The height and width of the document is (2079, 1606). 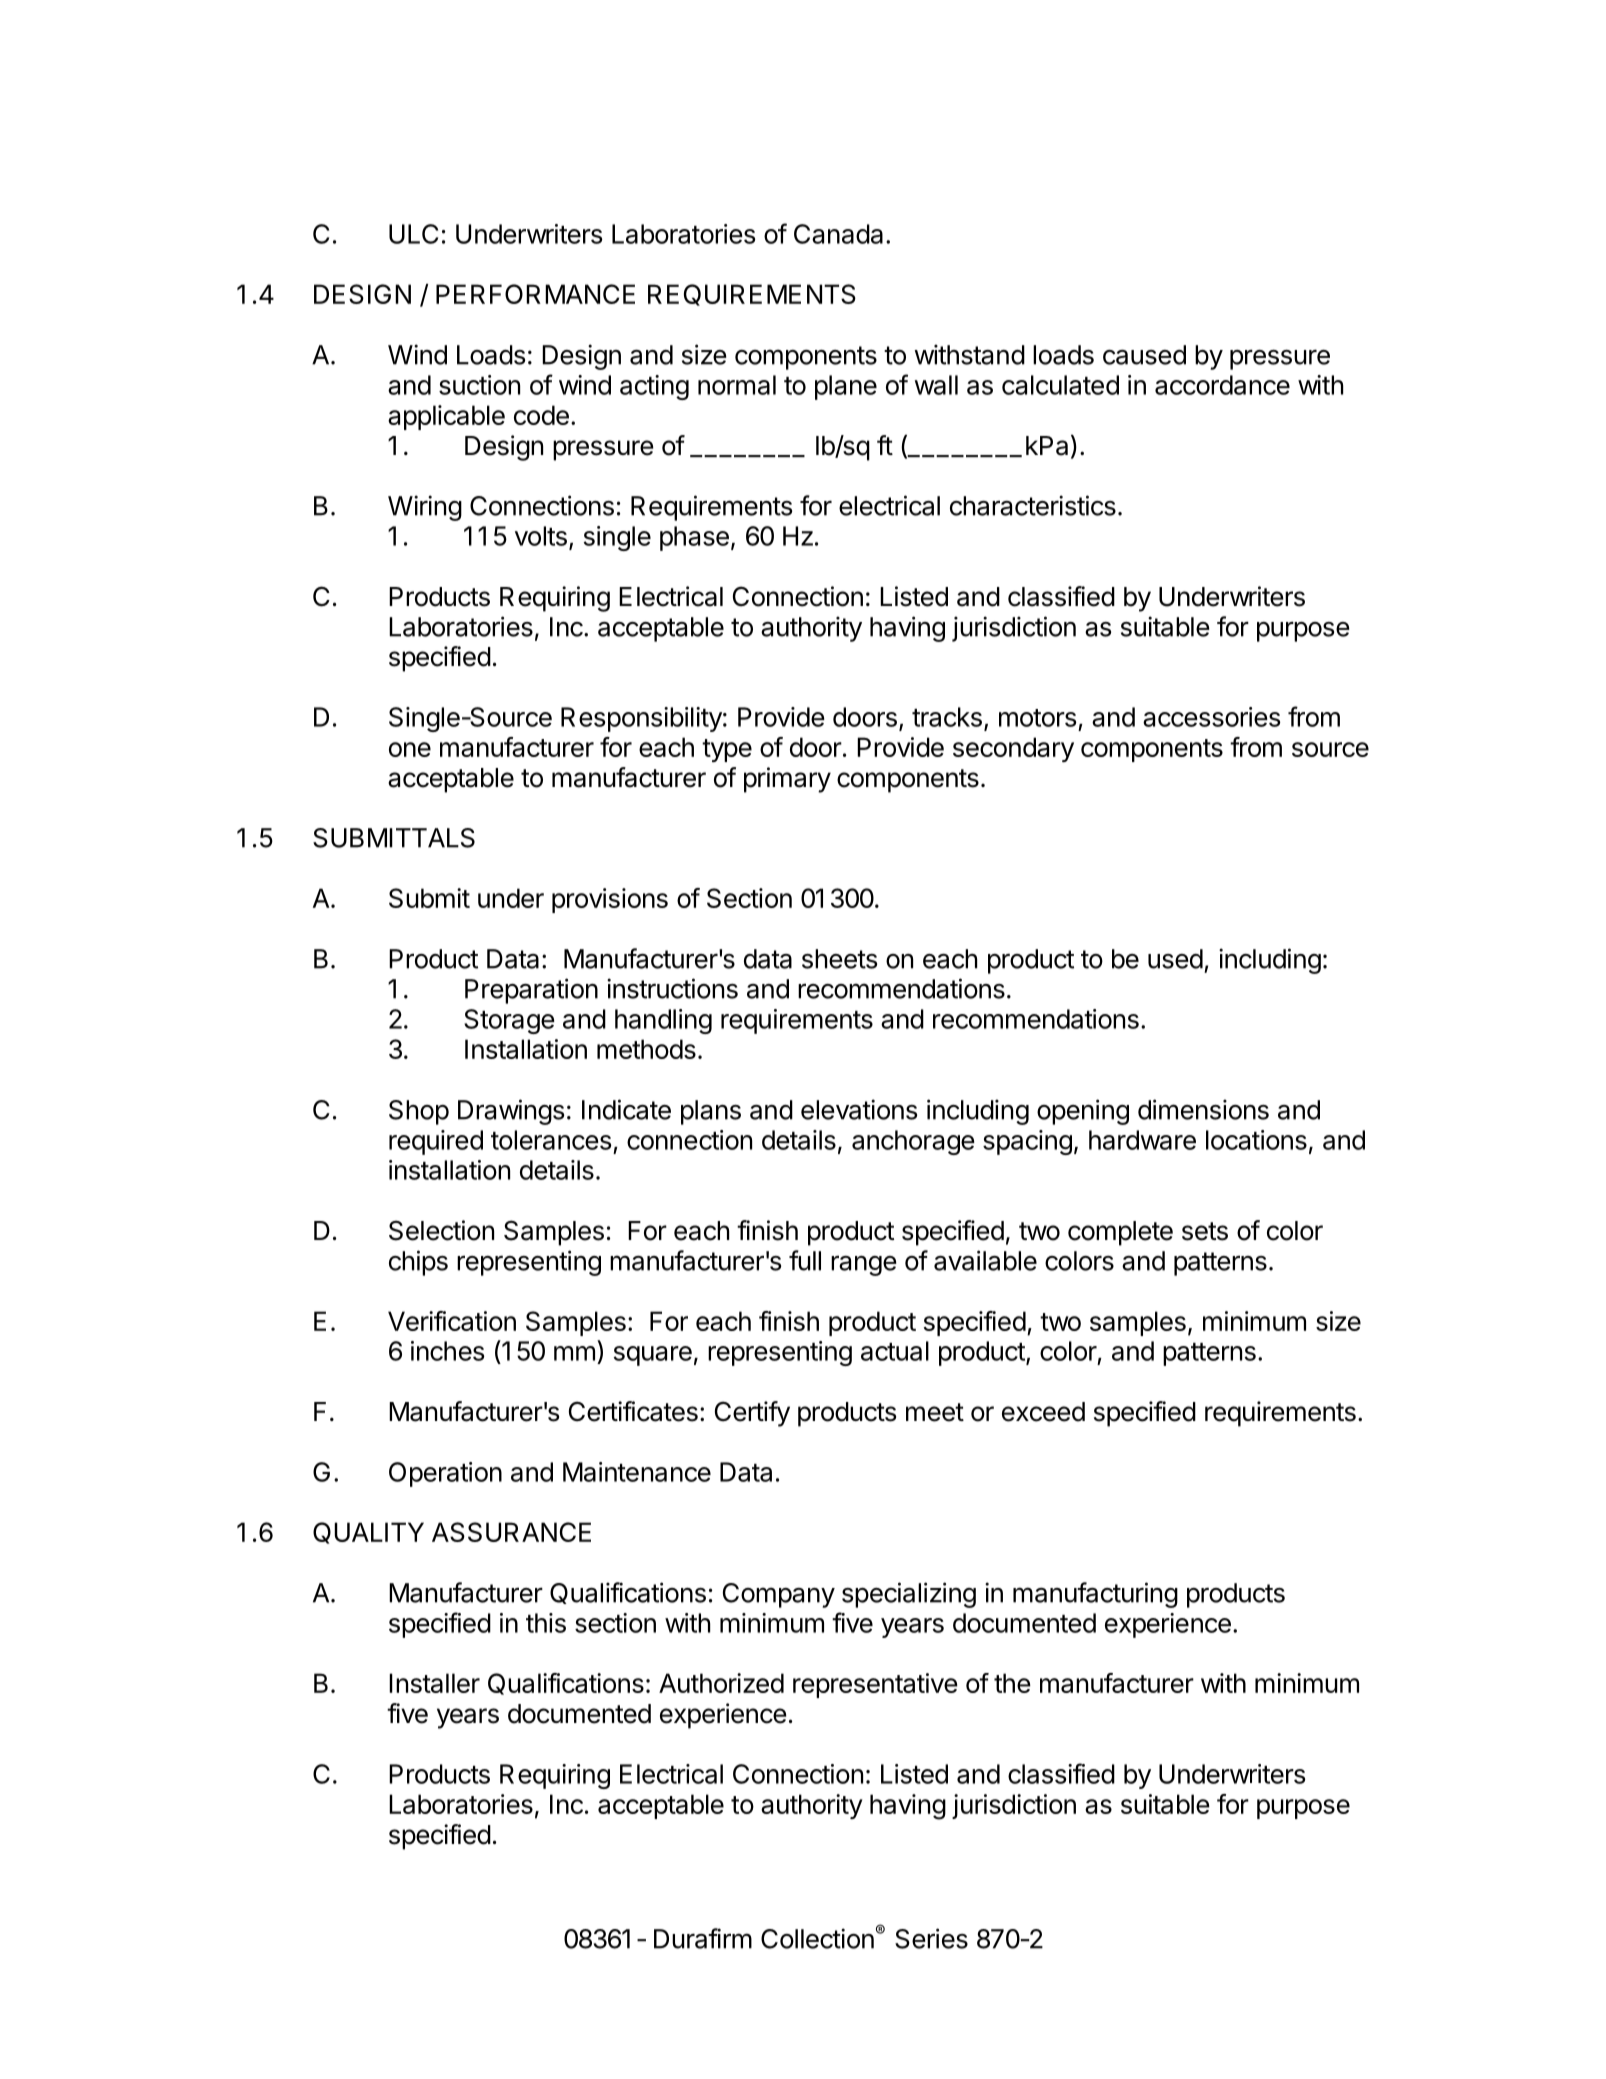 What do you see at coordinates (1212, 717) in the document?
I see `accessories` at bounding box center [1212, 717].
